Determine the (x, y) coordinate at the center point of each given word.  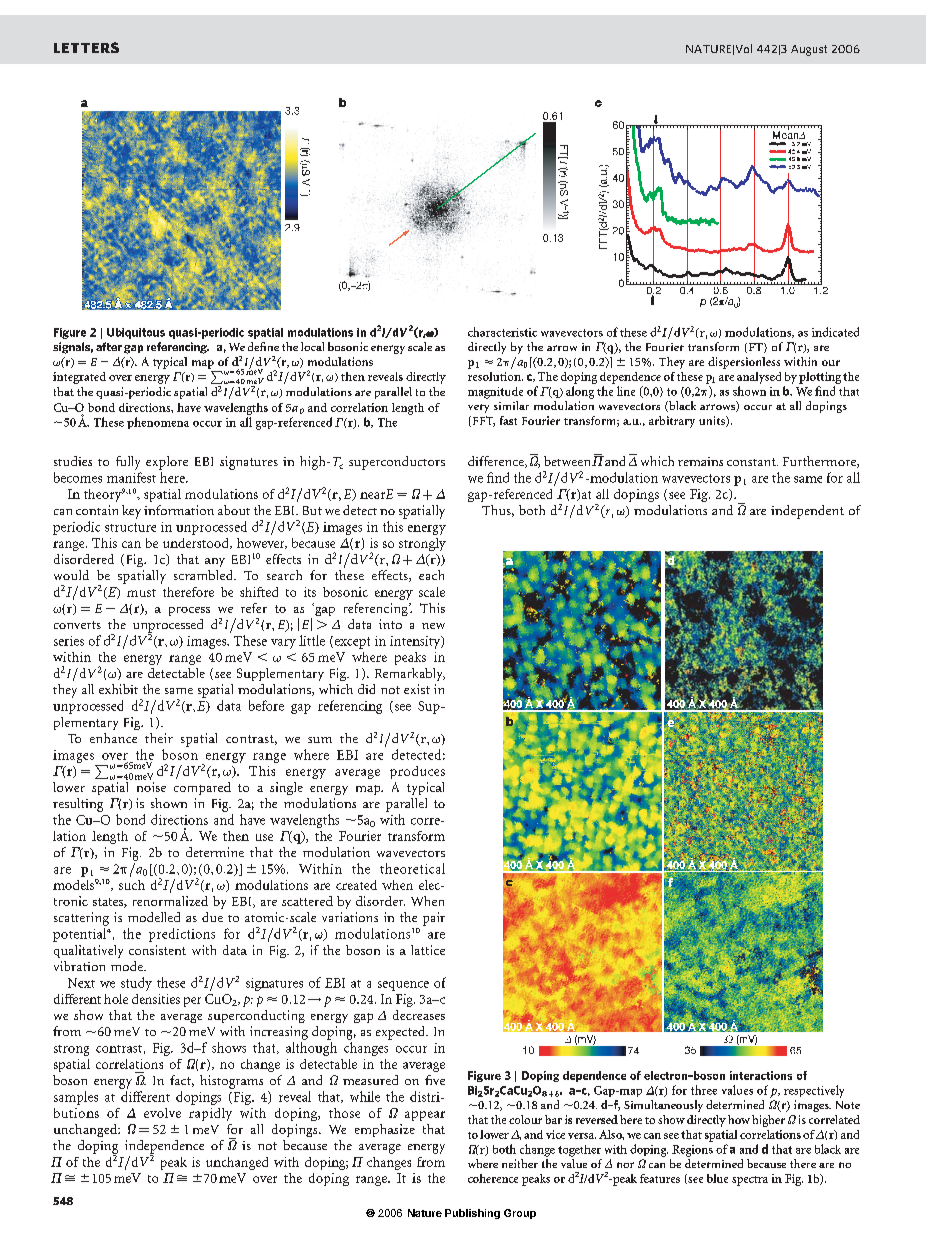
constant (752, 462)
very (478, 408)
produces (417, 772)
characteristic (502, 332)
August (809, 50)
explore (167, 463)
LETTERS (86, 47)
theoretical (412, 868)
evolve (162, 1113)
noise (151, 787)
